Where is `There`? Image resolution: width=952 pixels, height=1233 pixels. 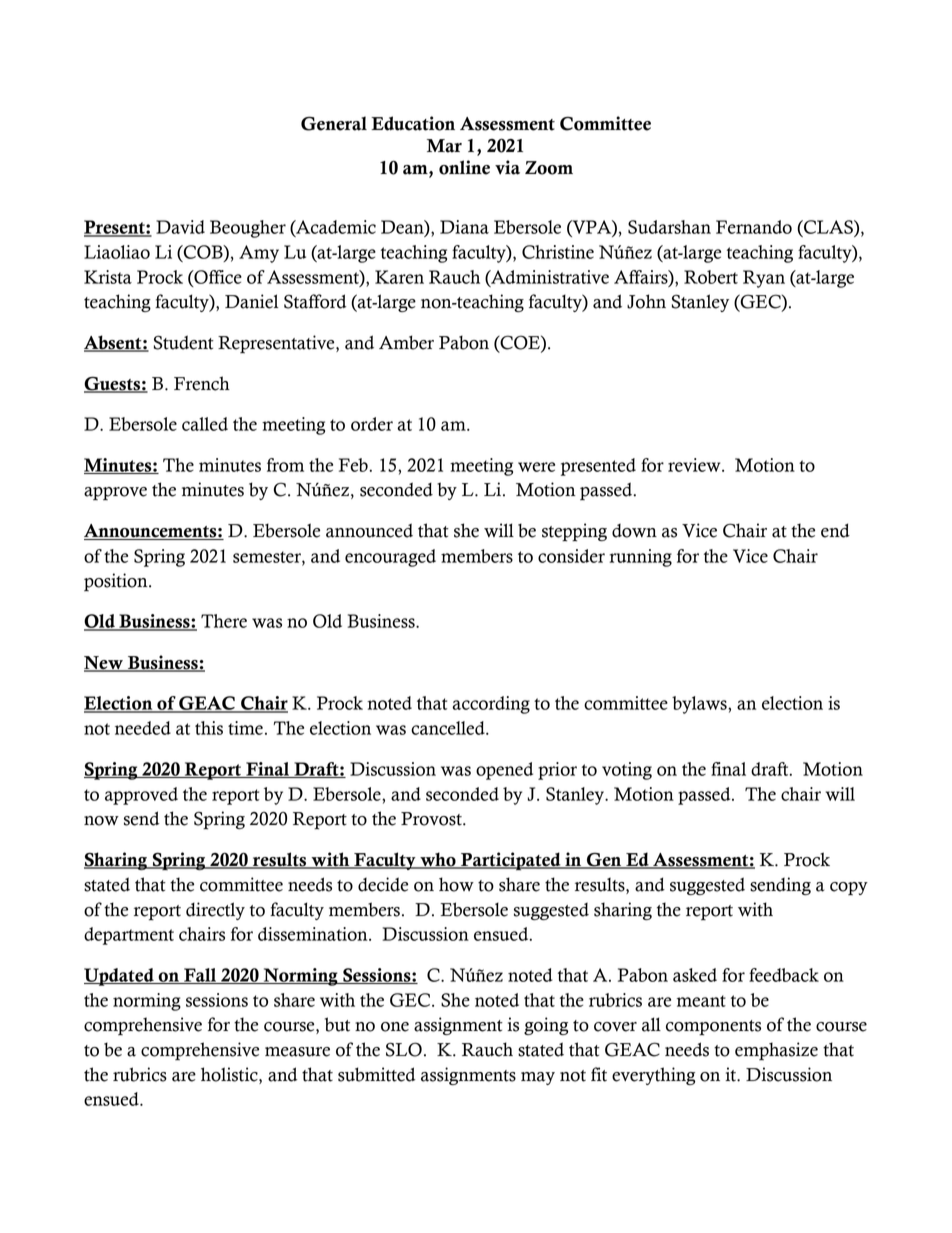
There is located at coordinates (224, 621).
